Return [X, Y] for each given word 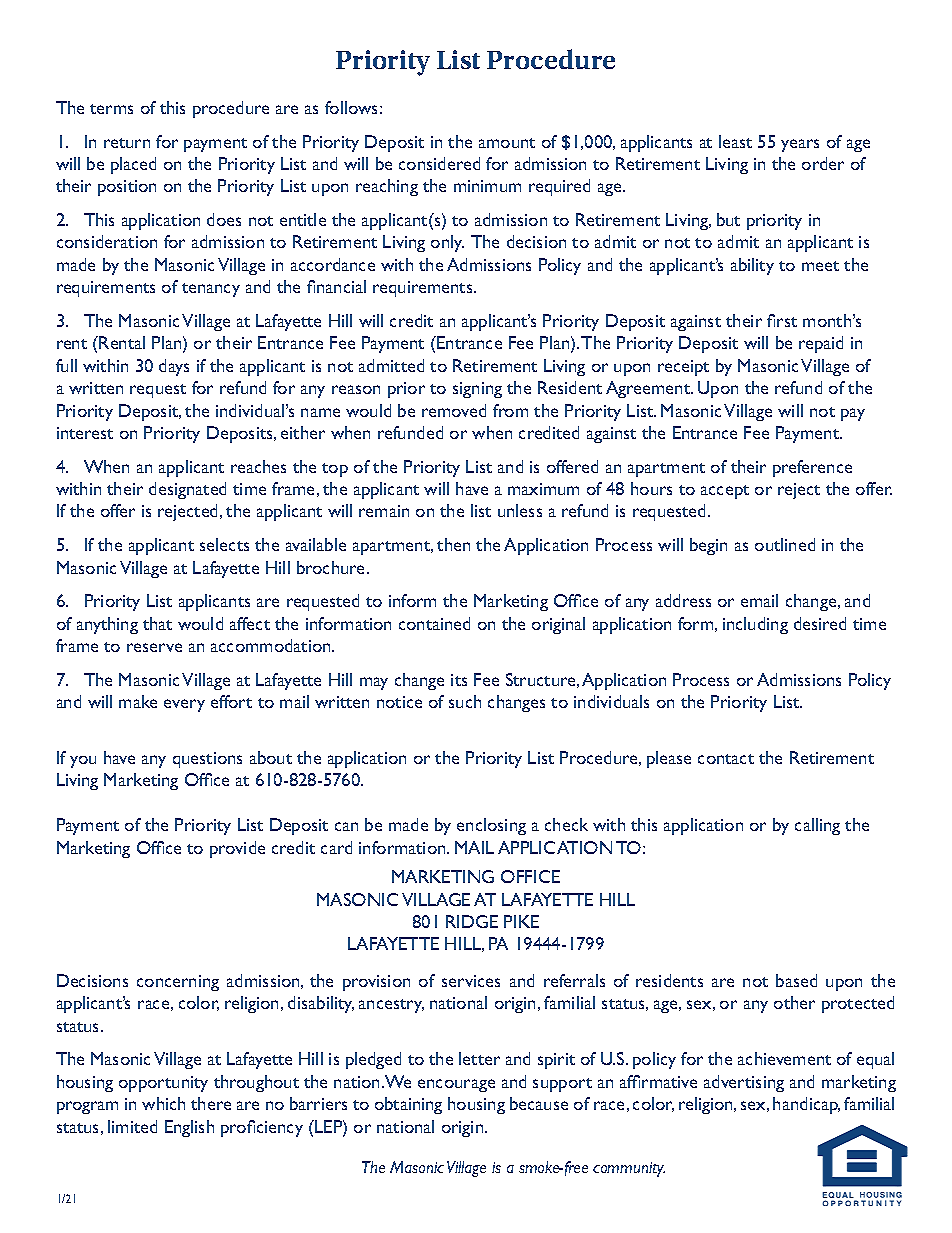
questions [207, 760]
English [189, 1128]
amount [507, 143]
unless [520, 510]
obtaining [408, 1105]
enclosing [491, 826]
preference [812, 468]
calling [817, 826]
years [800, 145]
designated [187, 490]
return [127, 143]
